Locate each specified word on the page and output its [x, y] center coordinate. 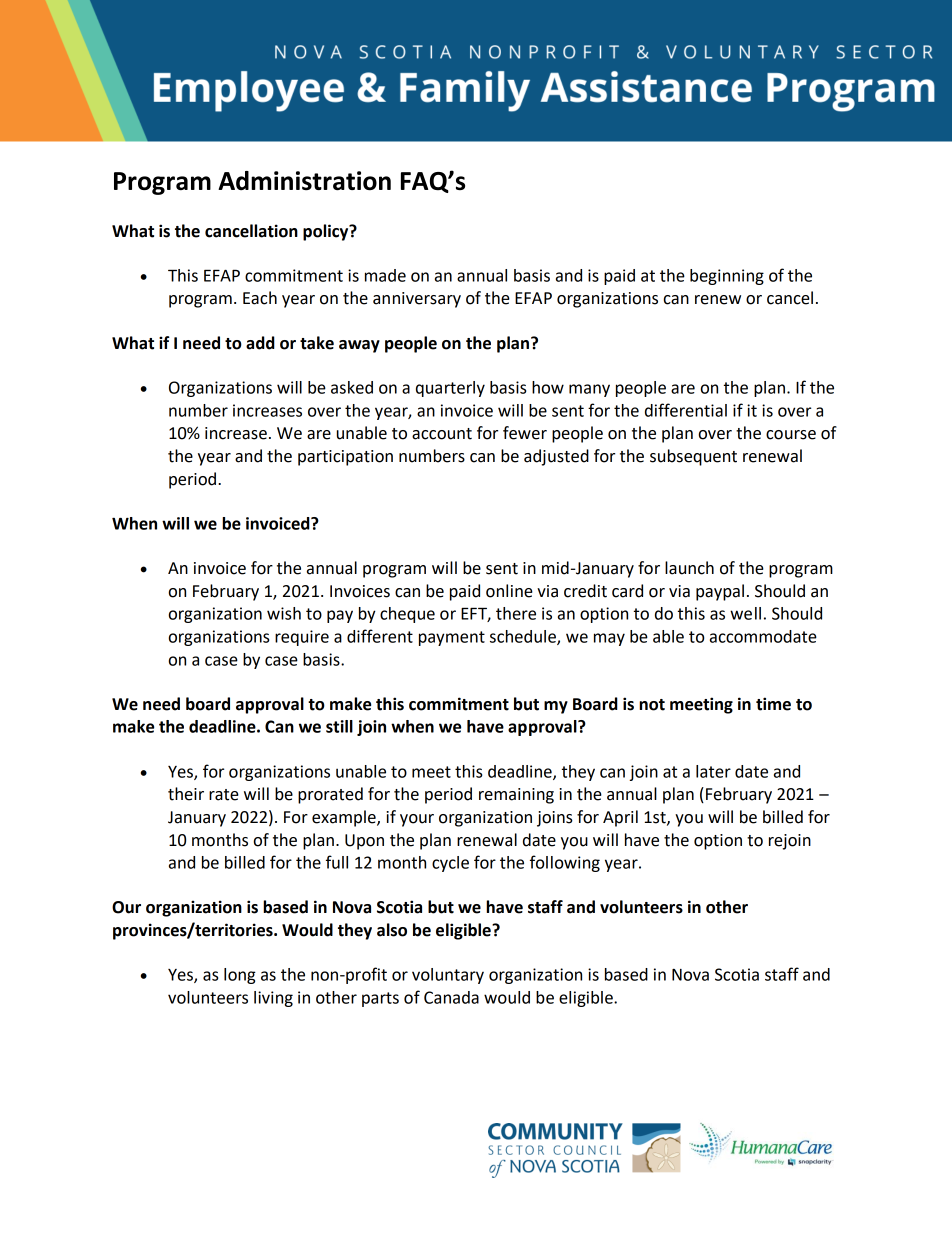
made [385, 275]
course [791, 435]
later [713, 771]
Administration [304, 181]
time [773, 704]
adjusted [556, 457]
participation [345, 458]
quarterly [450, 389]
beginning [727, 277]
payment [452, 638]
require [302, 638]
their [186, 794]
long [240, 976]
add [260, 343]
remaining [516, 796]
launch [689, 568]
